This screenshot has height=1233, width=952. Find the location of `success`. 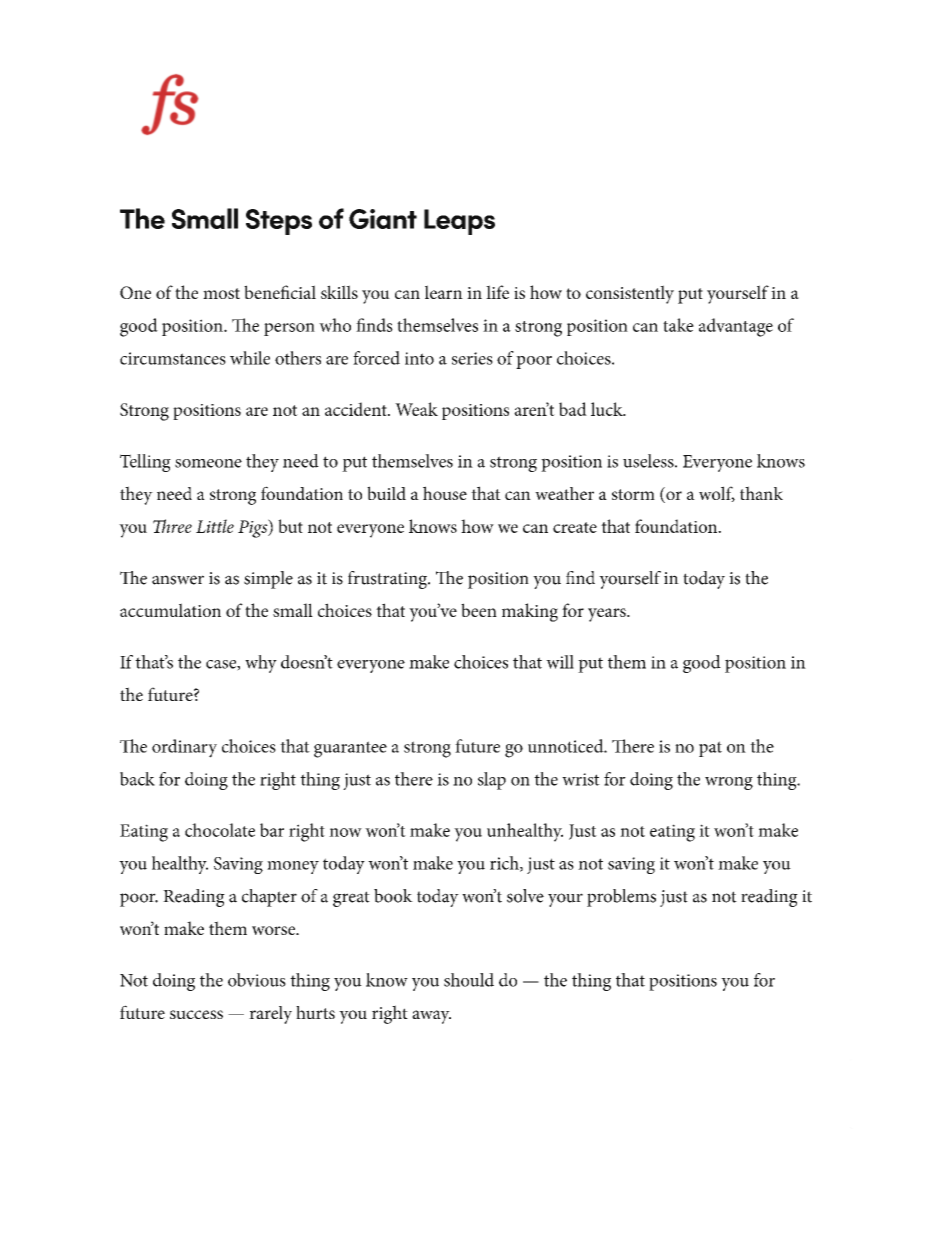

success is located at coordinates (196, 1014).
